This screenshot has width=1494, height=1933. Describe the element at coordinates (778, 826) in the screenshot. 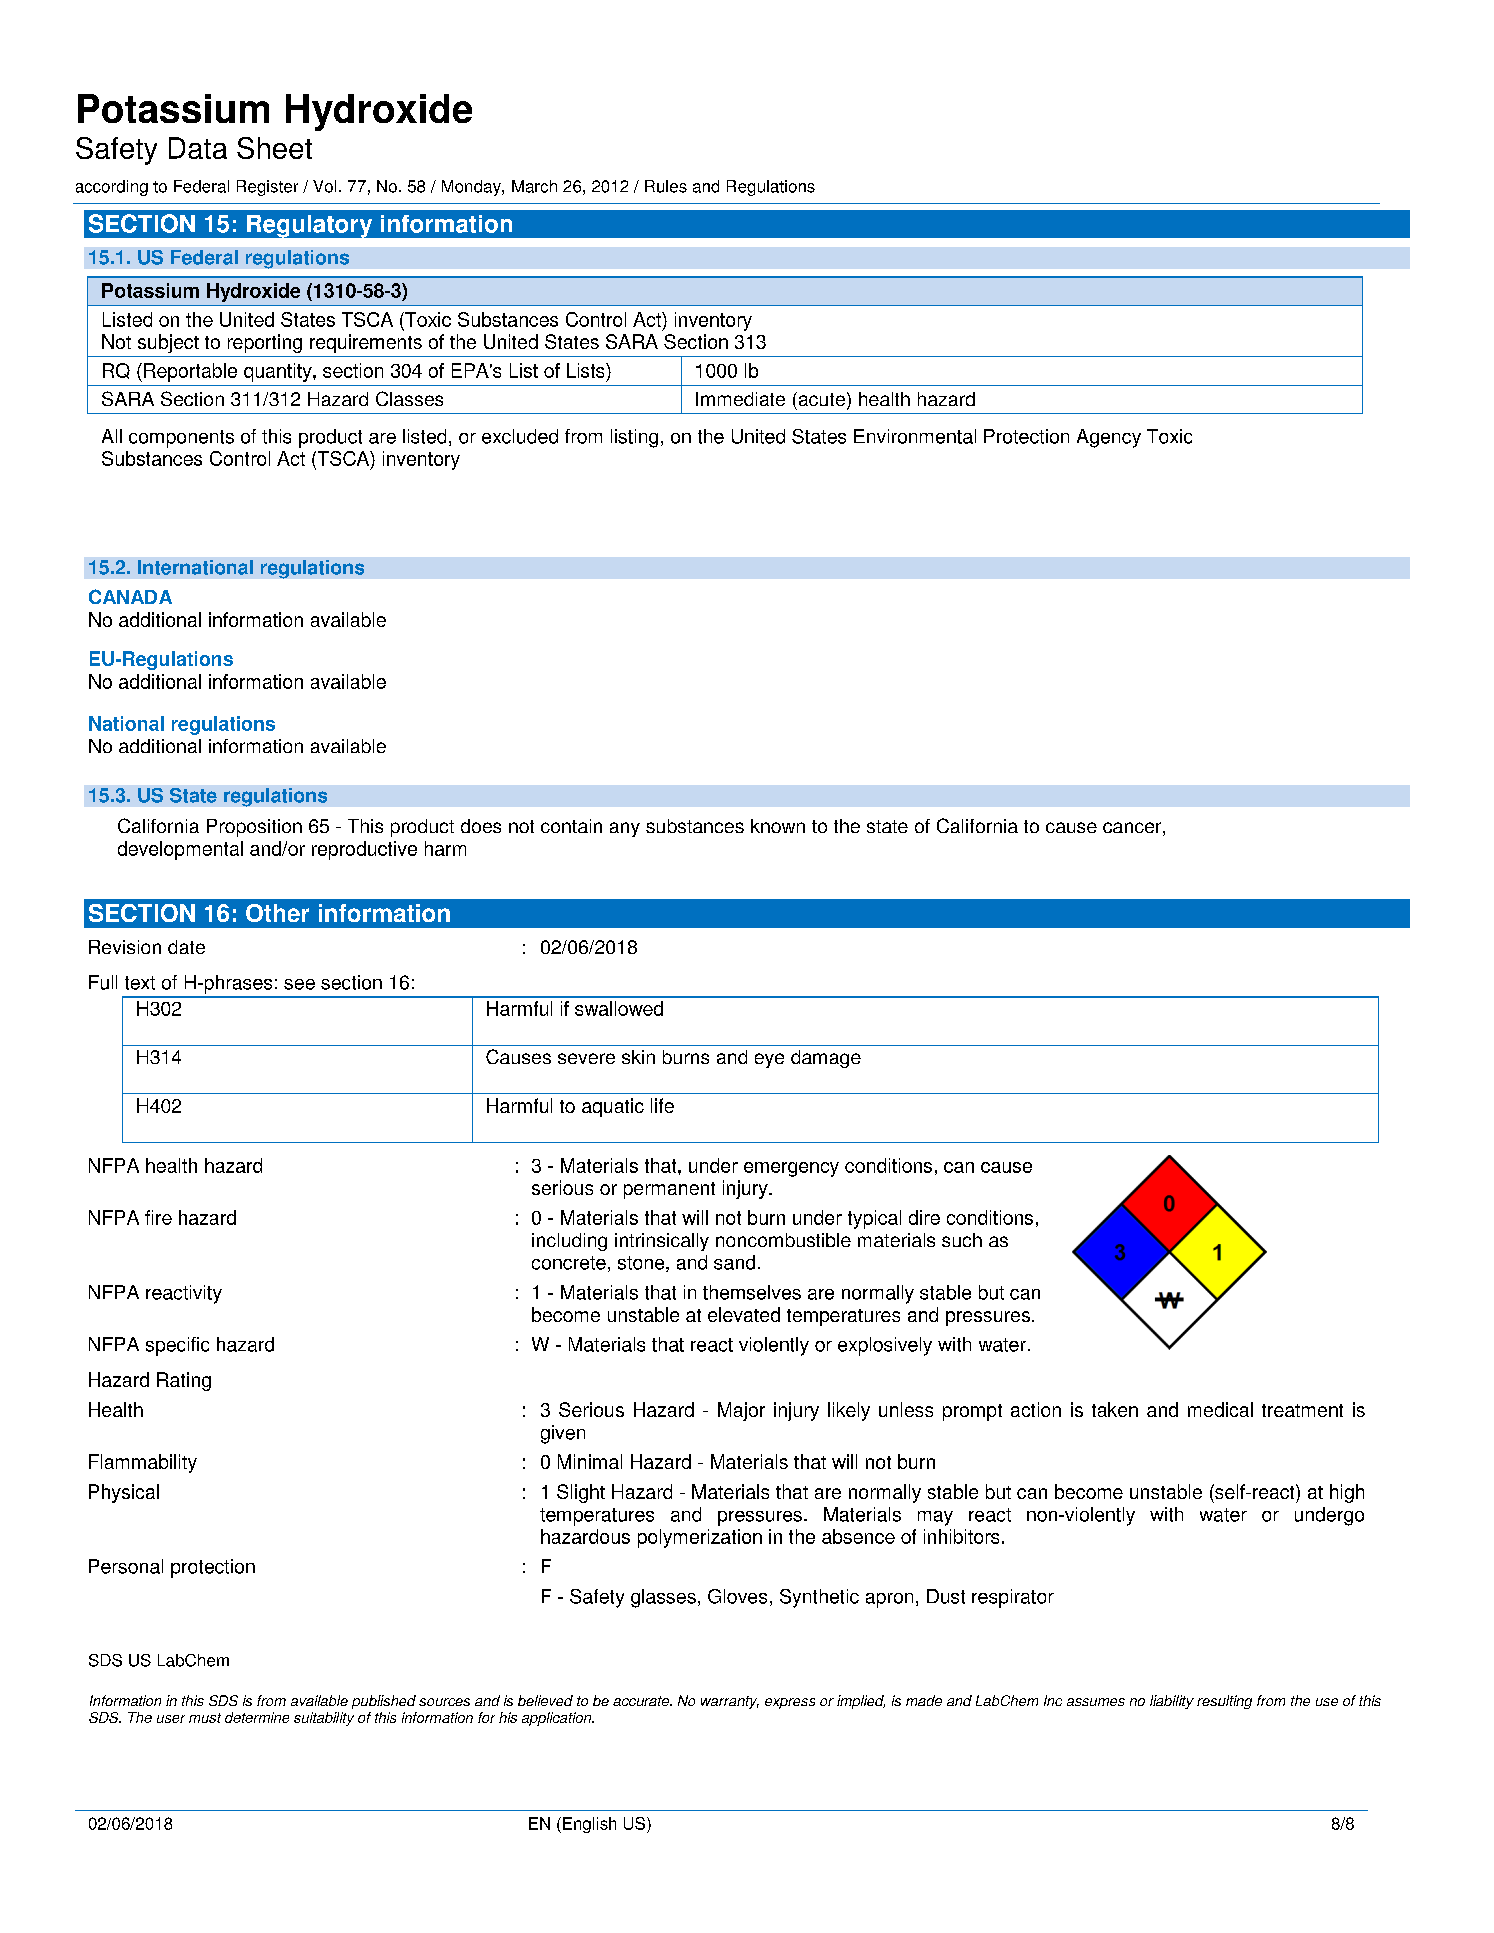

I see `known` at that location.
